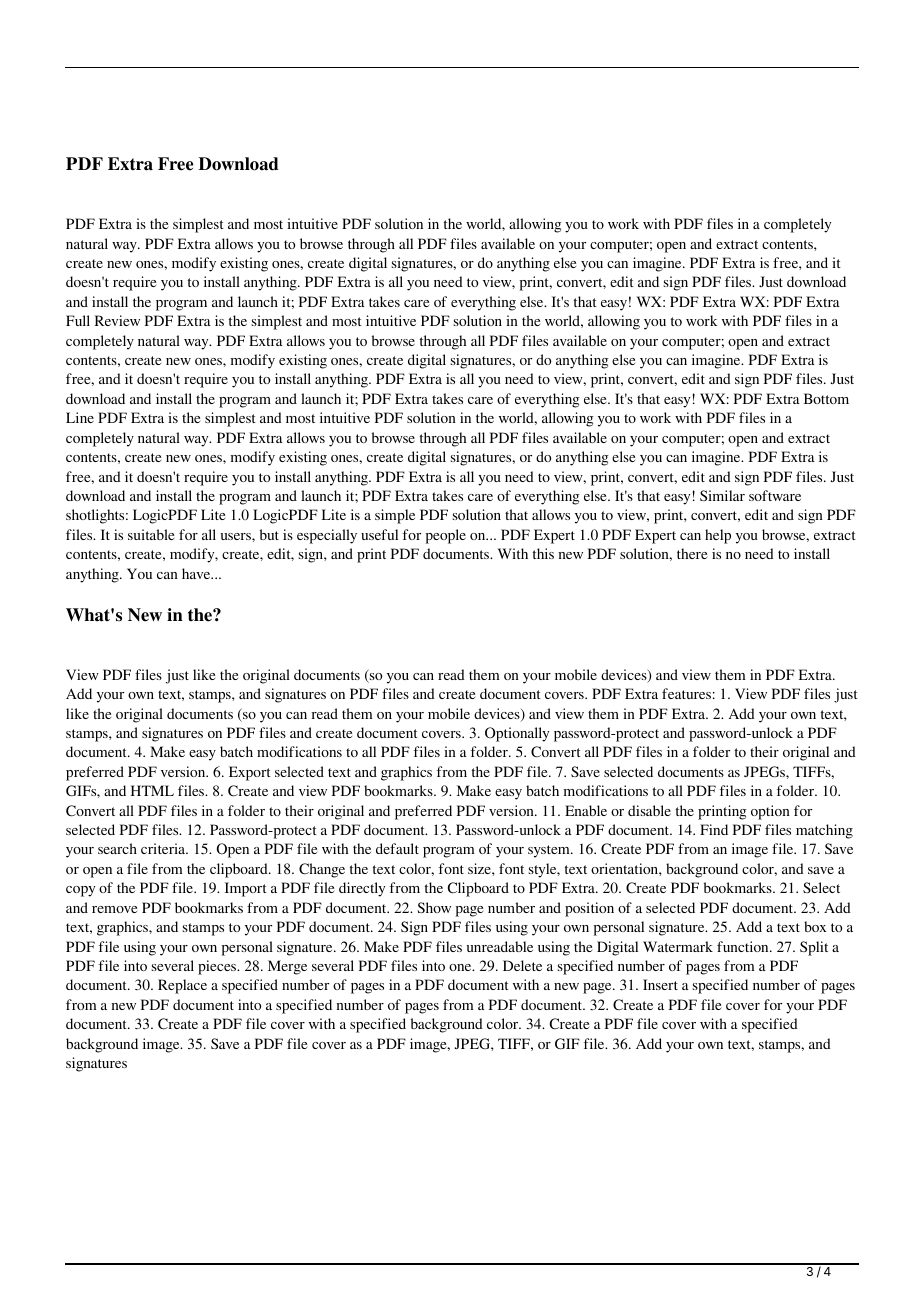 The image size is (924, 1308). I want to click on Find, so click(714, 829).
